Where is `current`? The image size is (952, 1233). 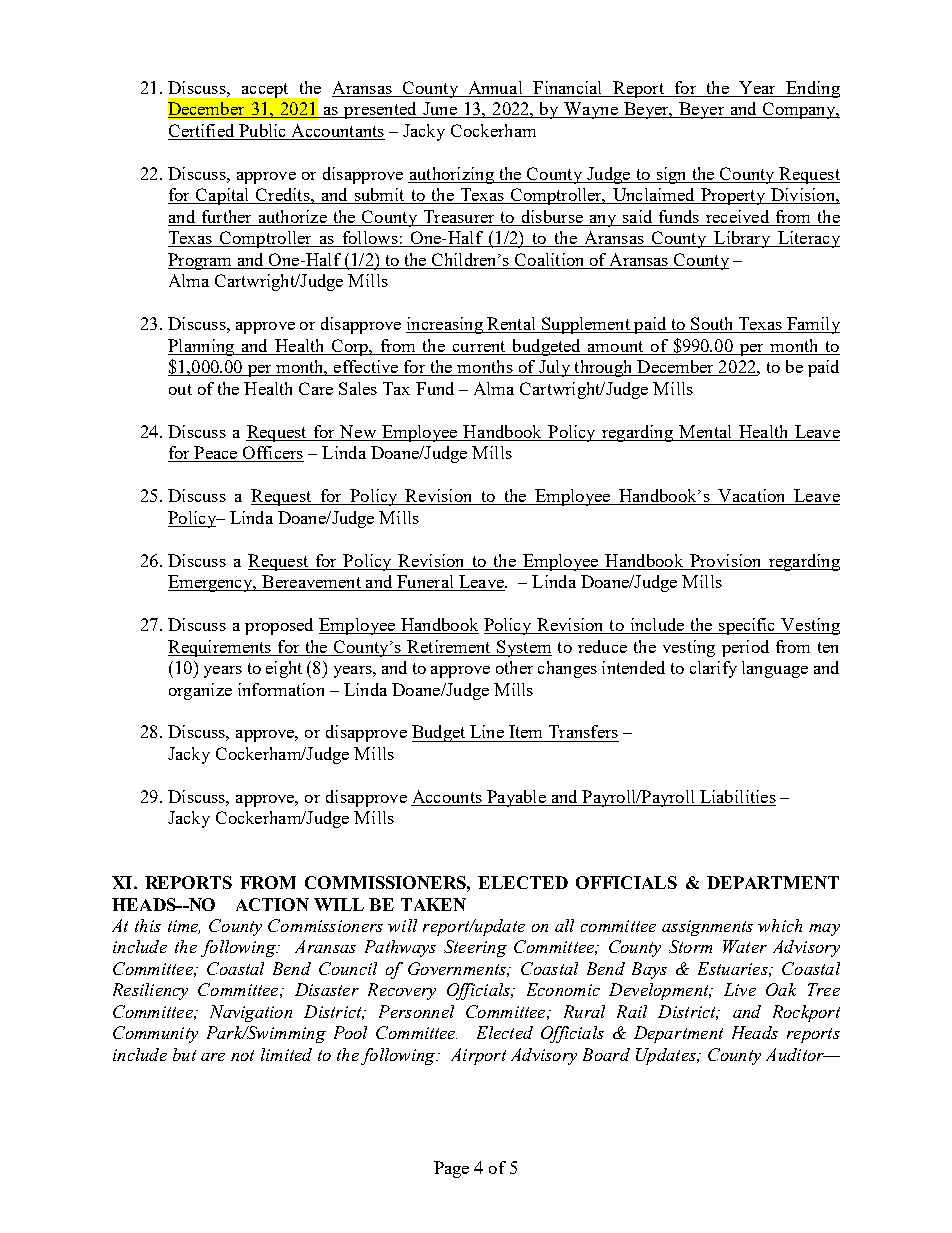
current is located at coordinates (479, 346).
